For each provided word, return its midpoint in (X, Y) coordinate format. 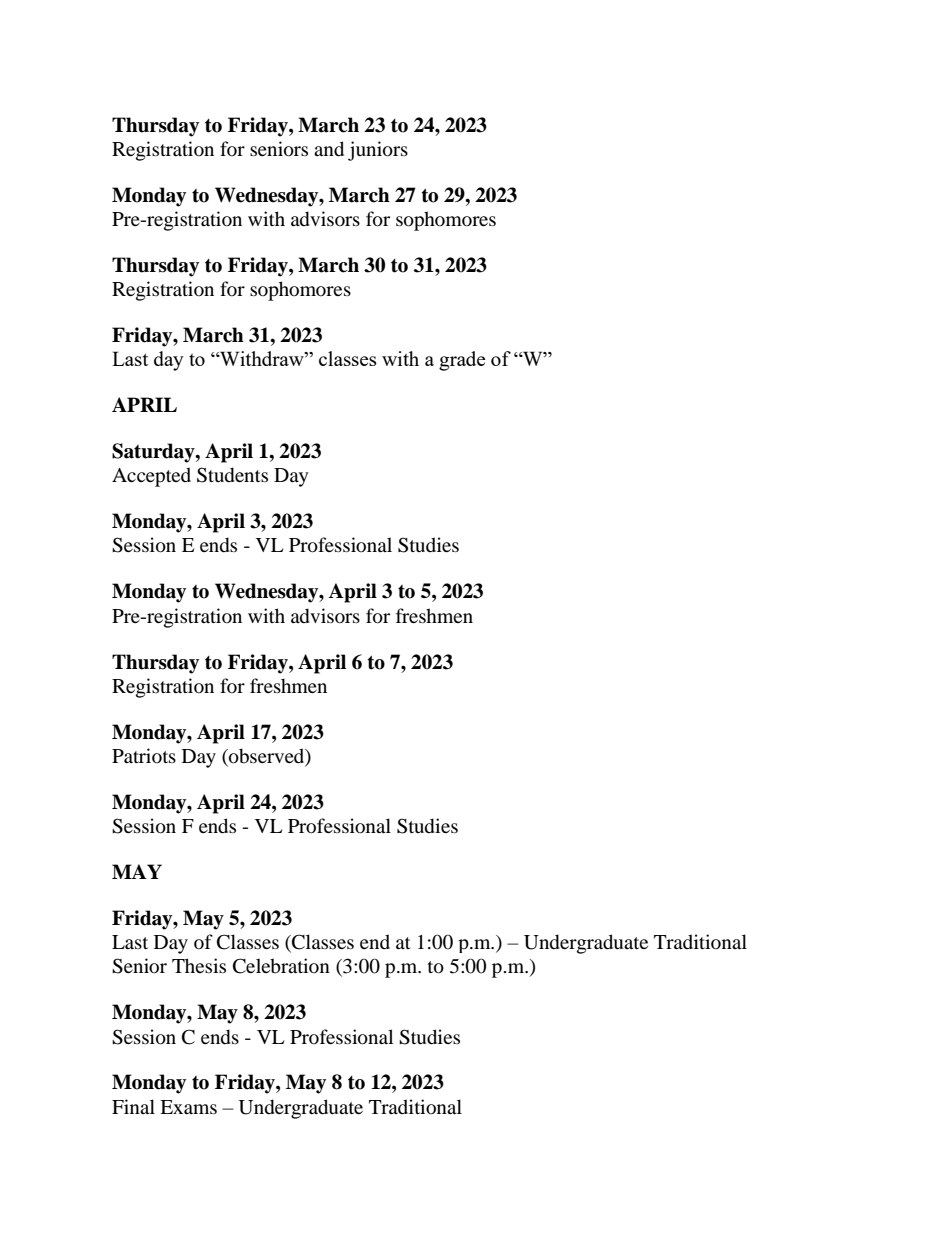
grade (462, 361)
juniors (378, 151)
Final (133, 1106)
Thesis (199, 965)
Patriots (144, 756)
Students (232, 475)
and (329, 149)
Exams (188, 1107)
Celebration (281, 966)
